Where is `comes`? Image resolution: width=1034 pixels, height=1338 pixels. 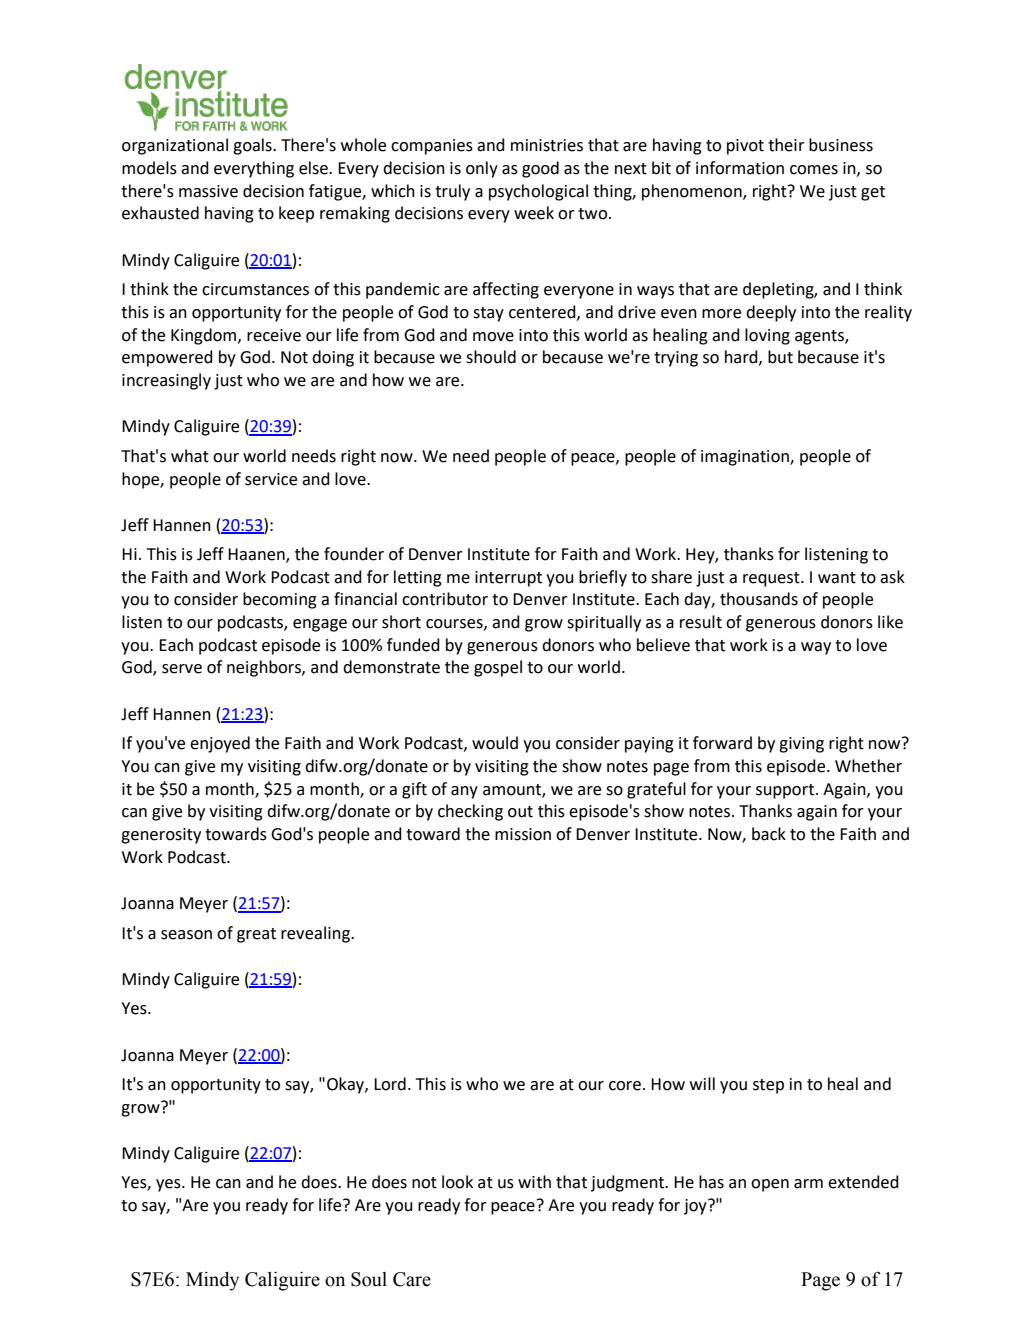 comes is located at coordinates (814, 170).
